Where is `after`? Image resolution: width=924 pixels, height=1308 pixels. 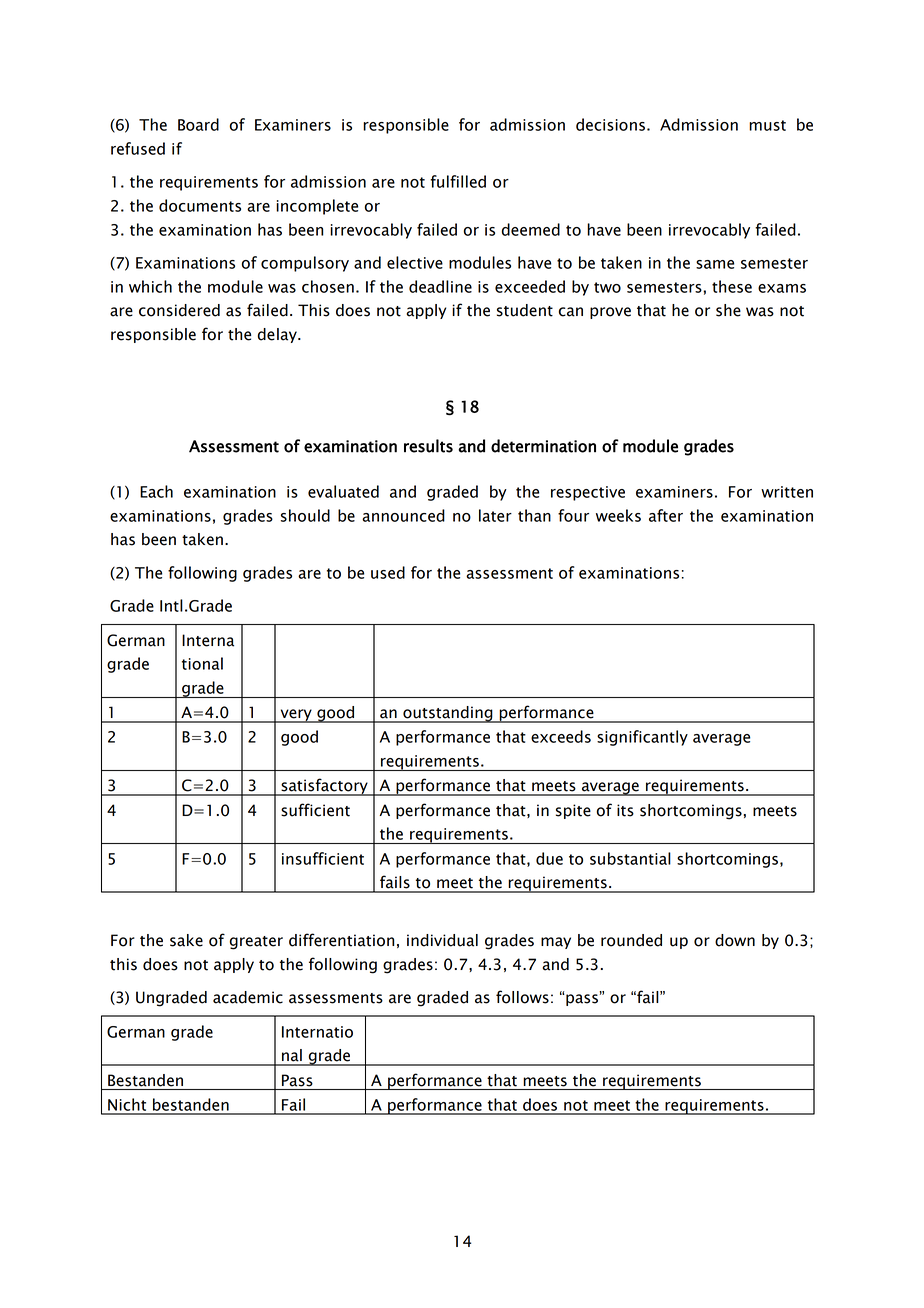 after is located at coordinates (666, 515).
